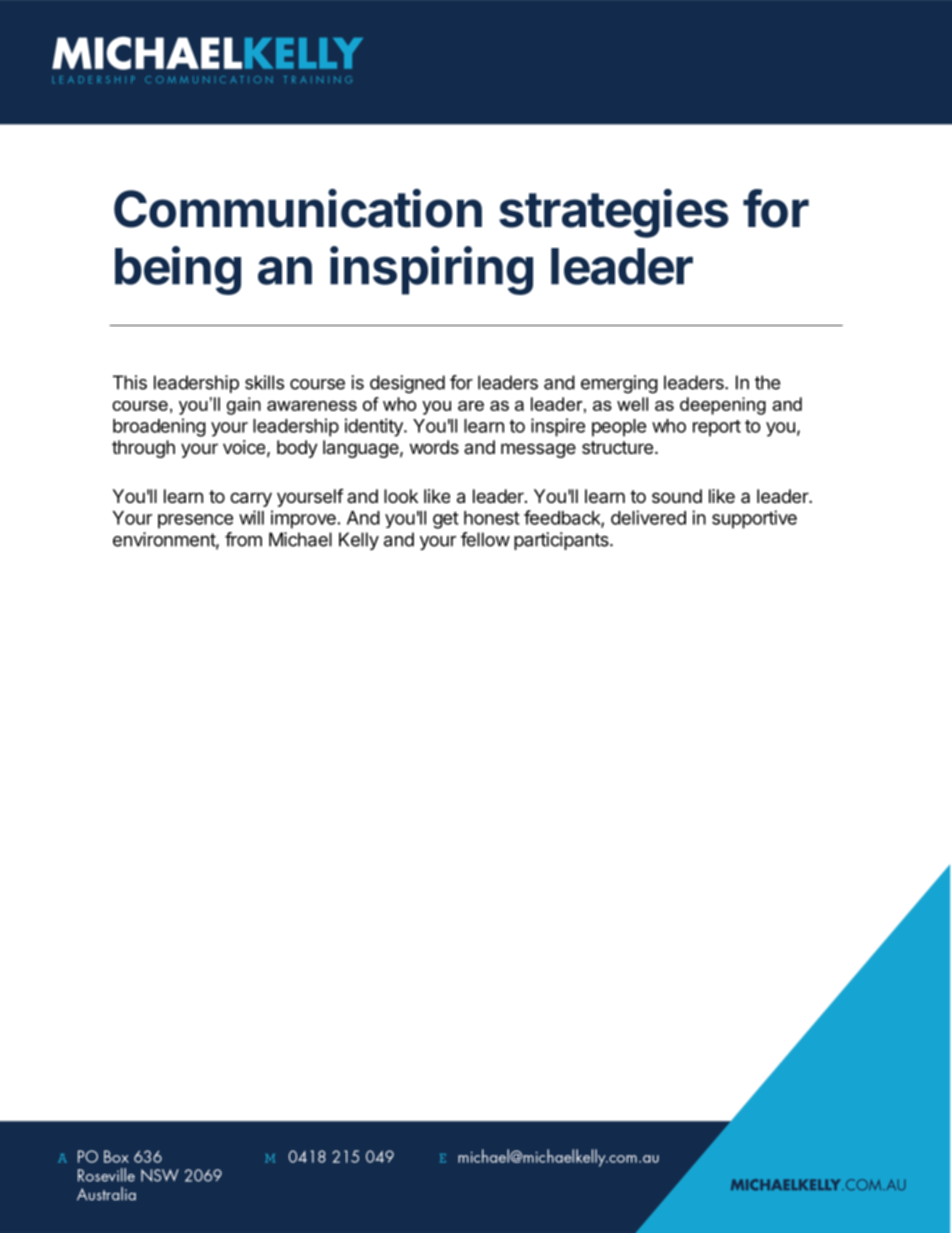 This image has height=1233, width=952. I want to click on get, so click(446, 520).
